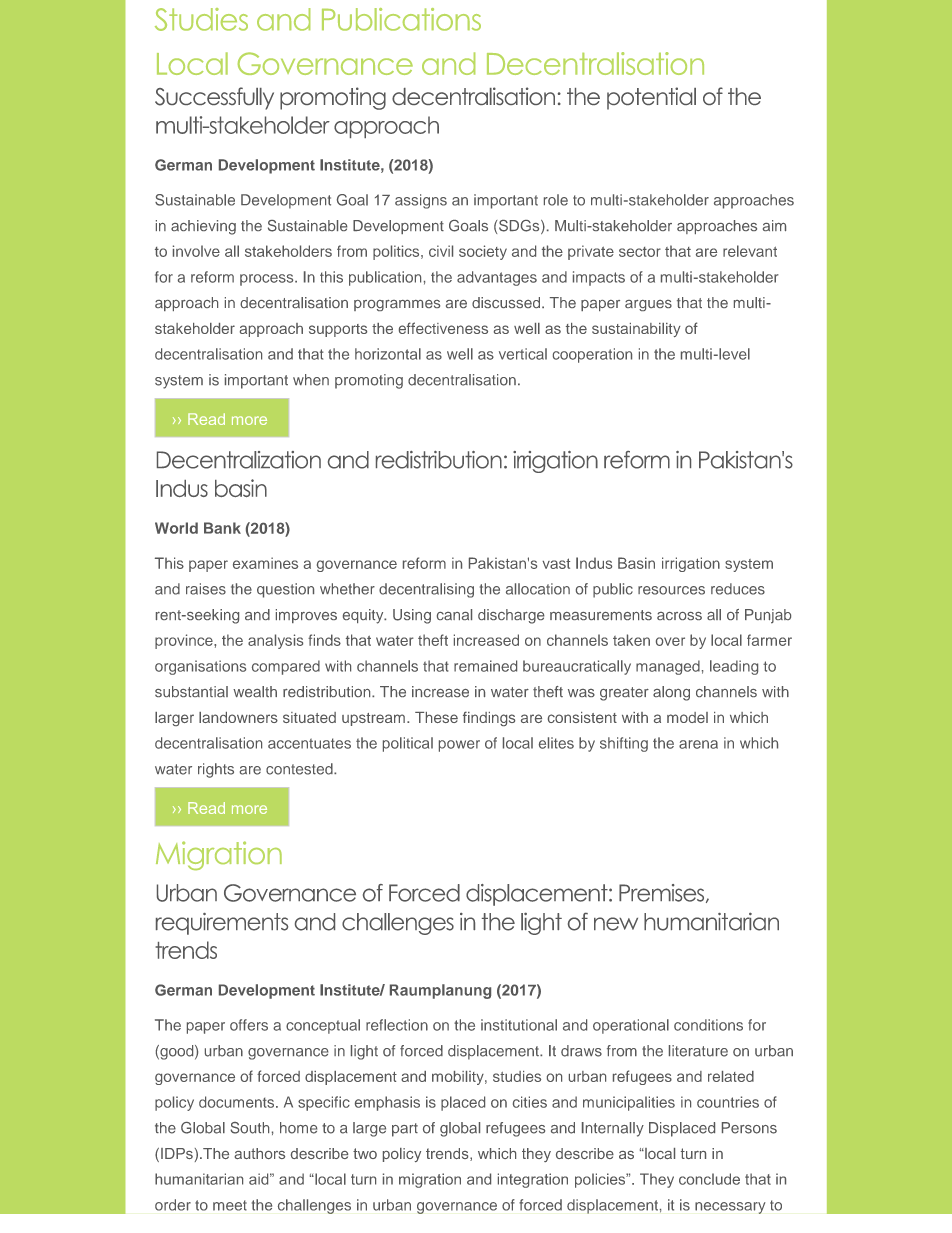 The width and height of the page is (952, 1233). I want to click on power, so click(459, 746).
